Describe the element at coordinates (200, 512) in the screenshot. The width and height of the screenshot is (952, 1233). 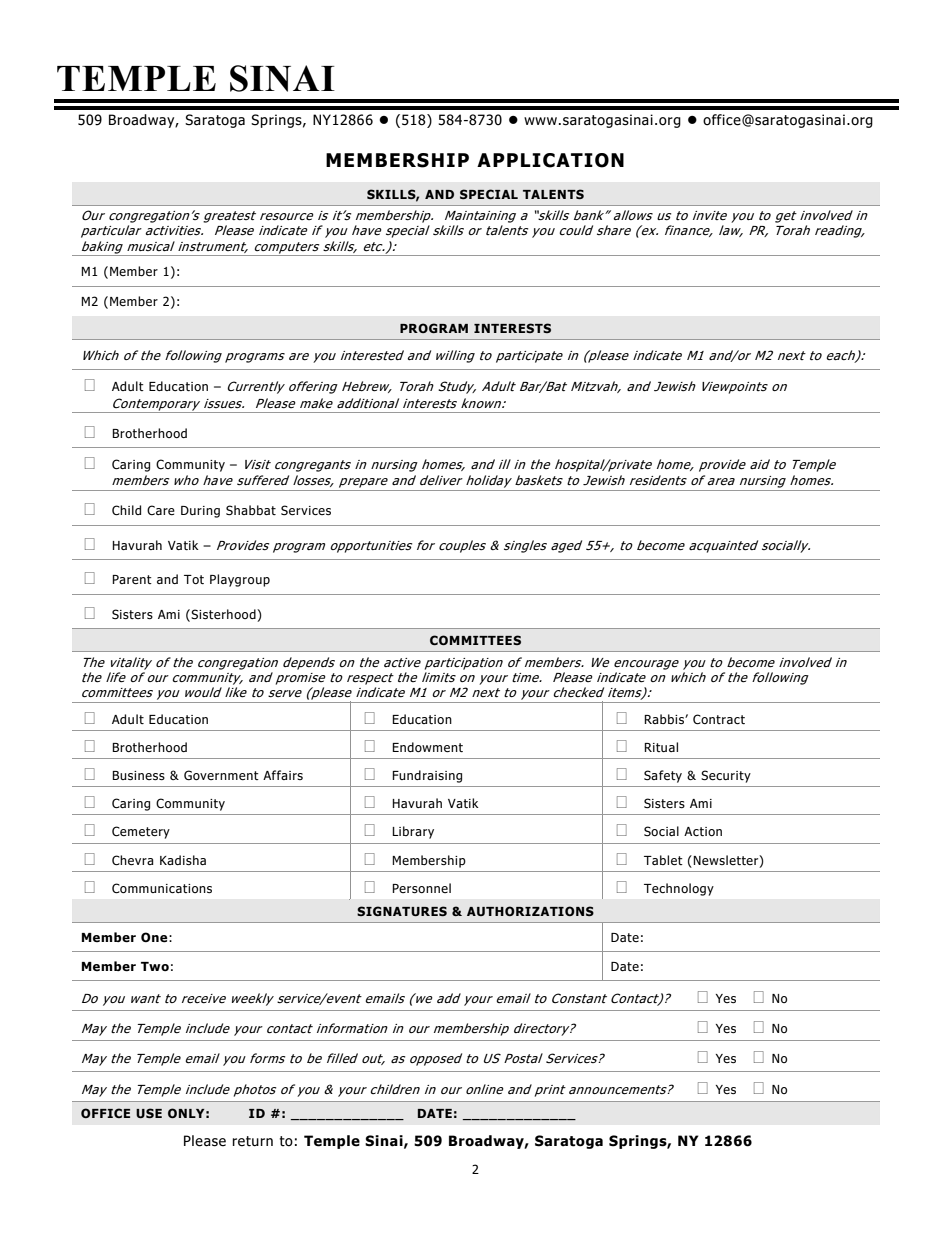
I see `During` at that location.
